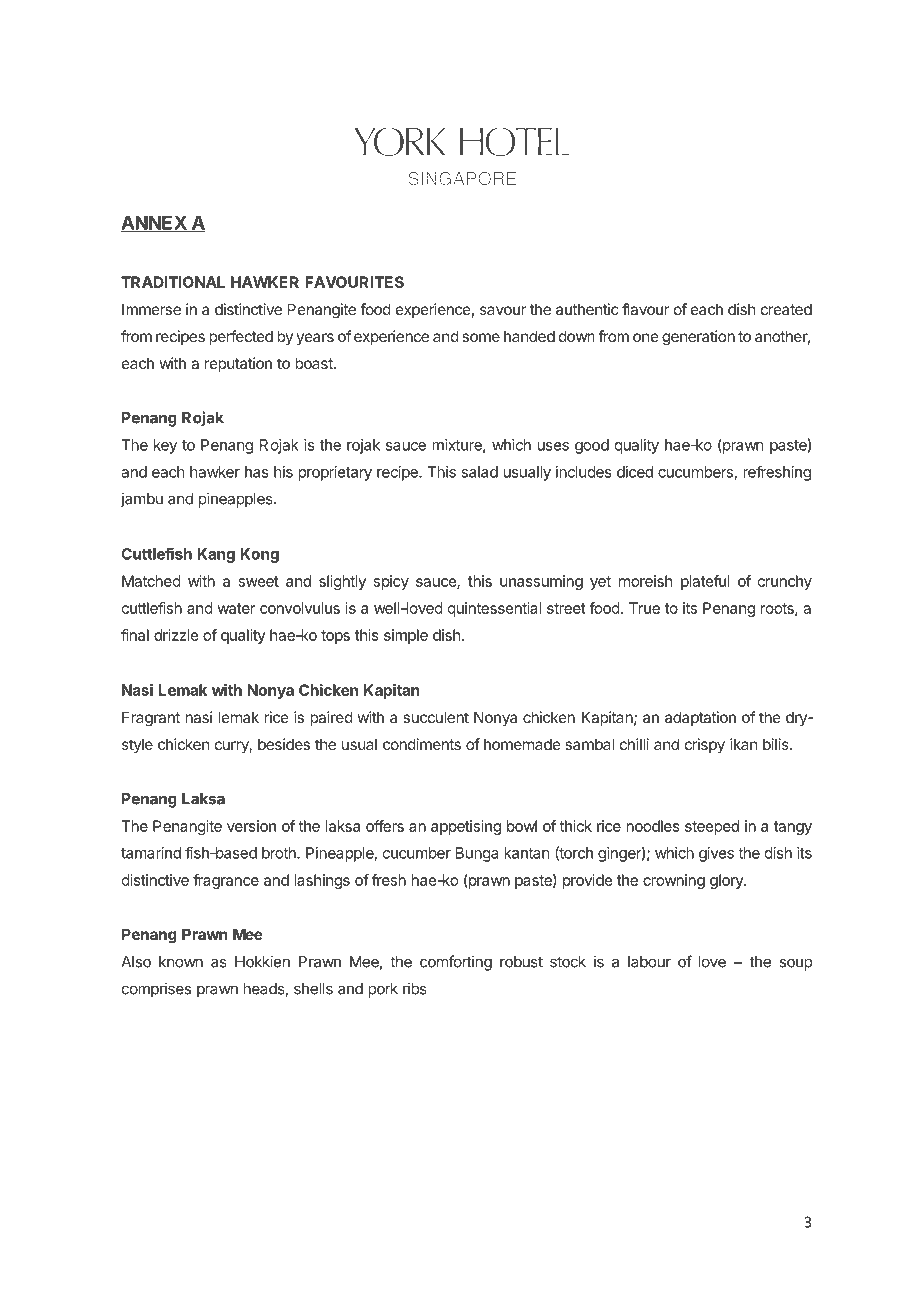 The height and width of the document is (1308, 924). What do you see at coordinates (456, 963) in the document?
I see `comforting` at bounding box center [456, 963].
